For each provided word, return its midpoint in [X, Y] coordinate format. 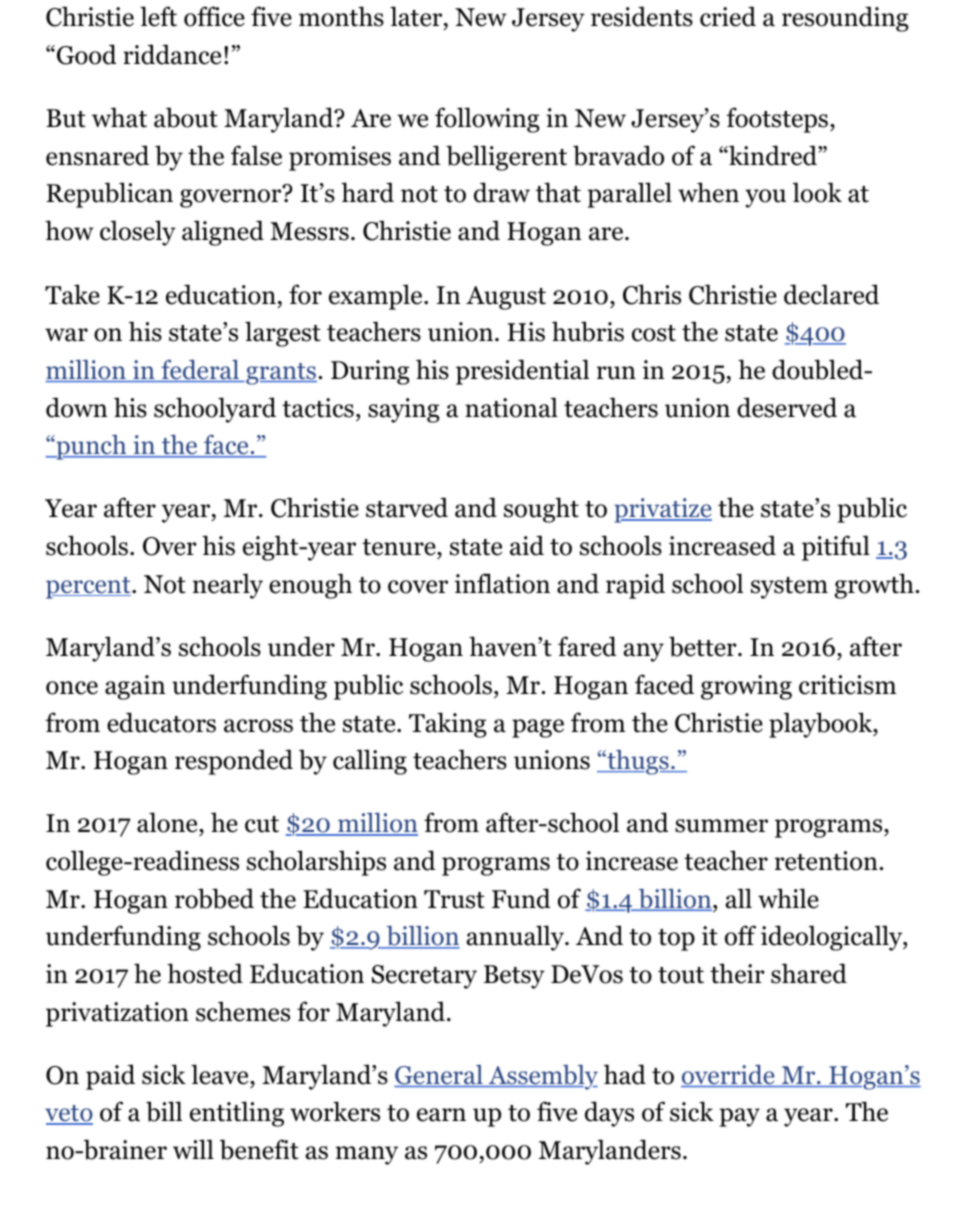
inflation [502, 583]
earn [441, 1115]
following [487, 120]
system [789, 588]
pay [739, 1117]
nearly [228, 586]
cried [728, 16]
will [193, 1149]
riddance [172, 54]
